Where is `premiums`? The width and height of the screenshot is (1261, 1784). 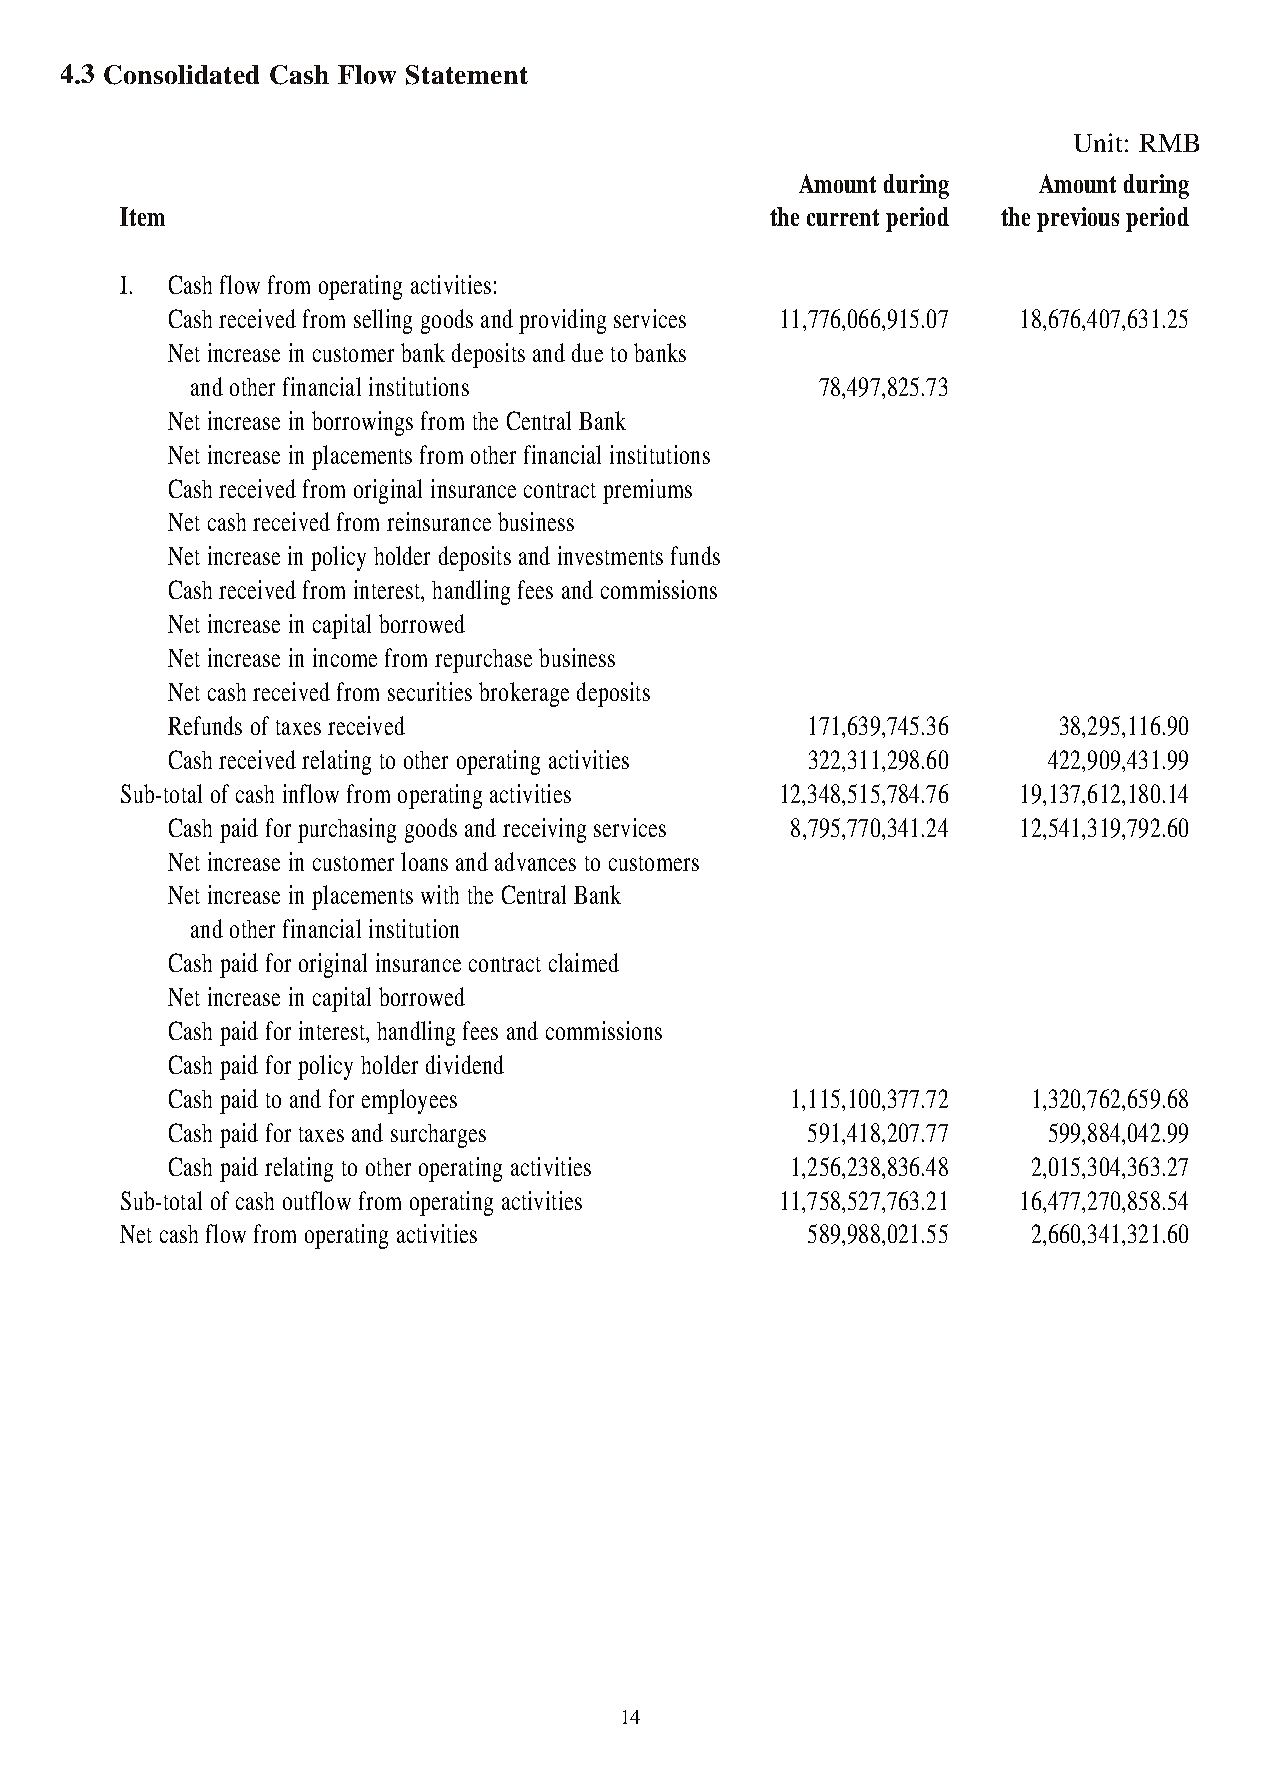
premiums is located at coordinates (647, 491).
